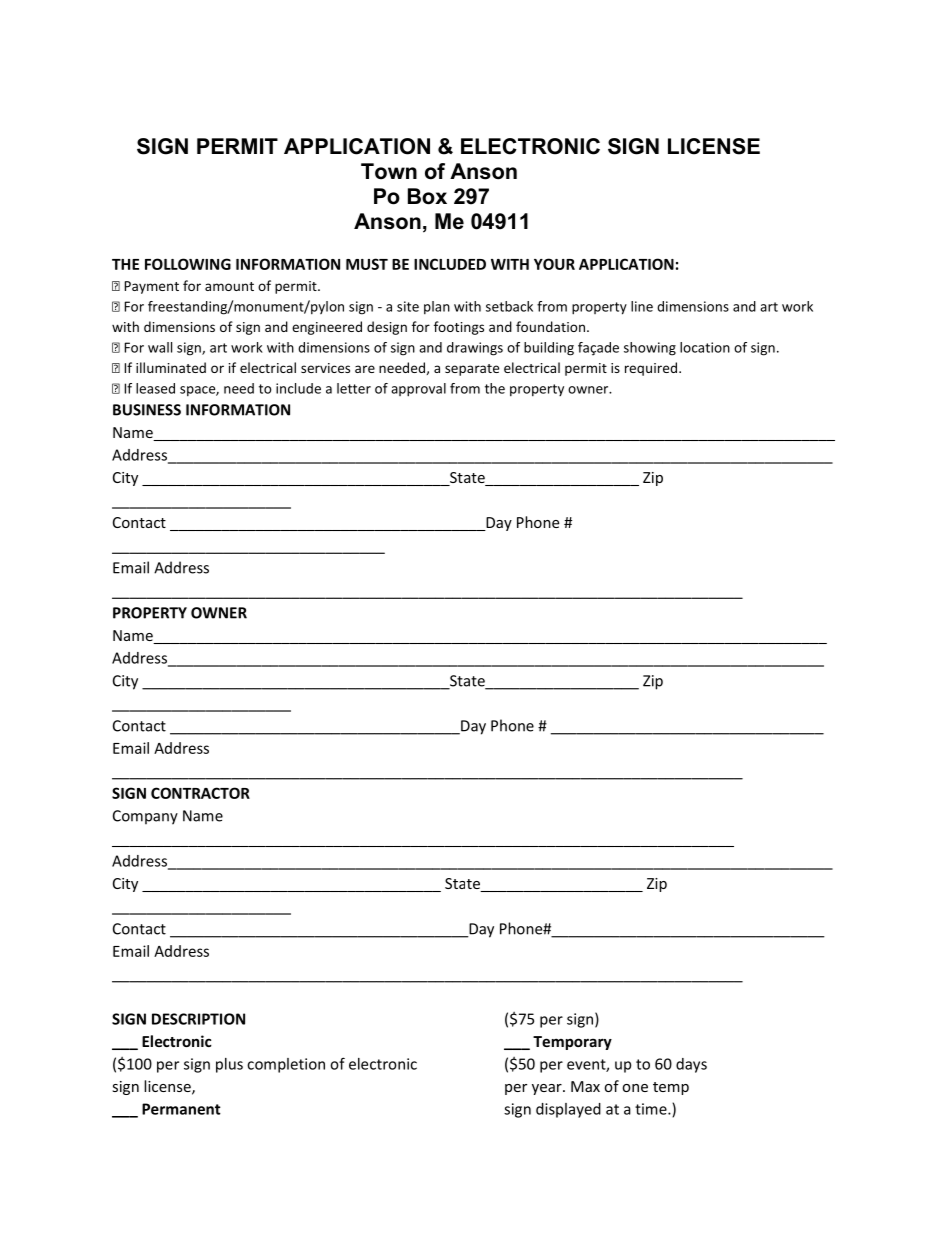  I want to click on CONTRACTOR, so click(200, 793).
